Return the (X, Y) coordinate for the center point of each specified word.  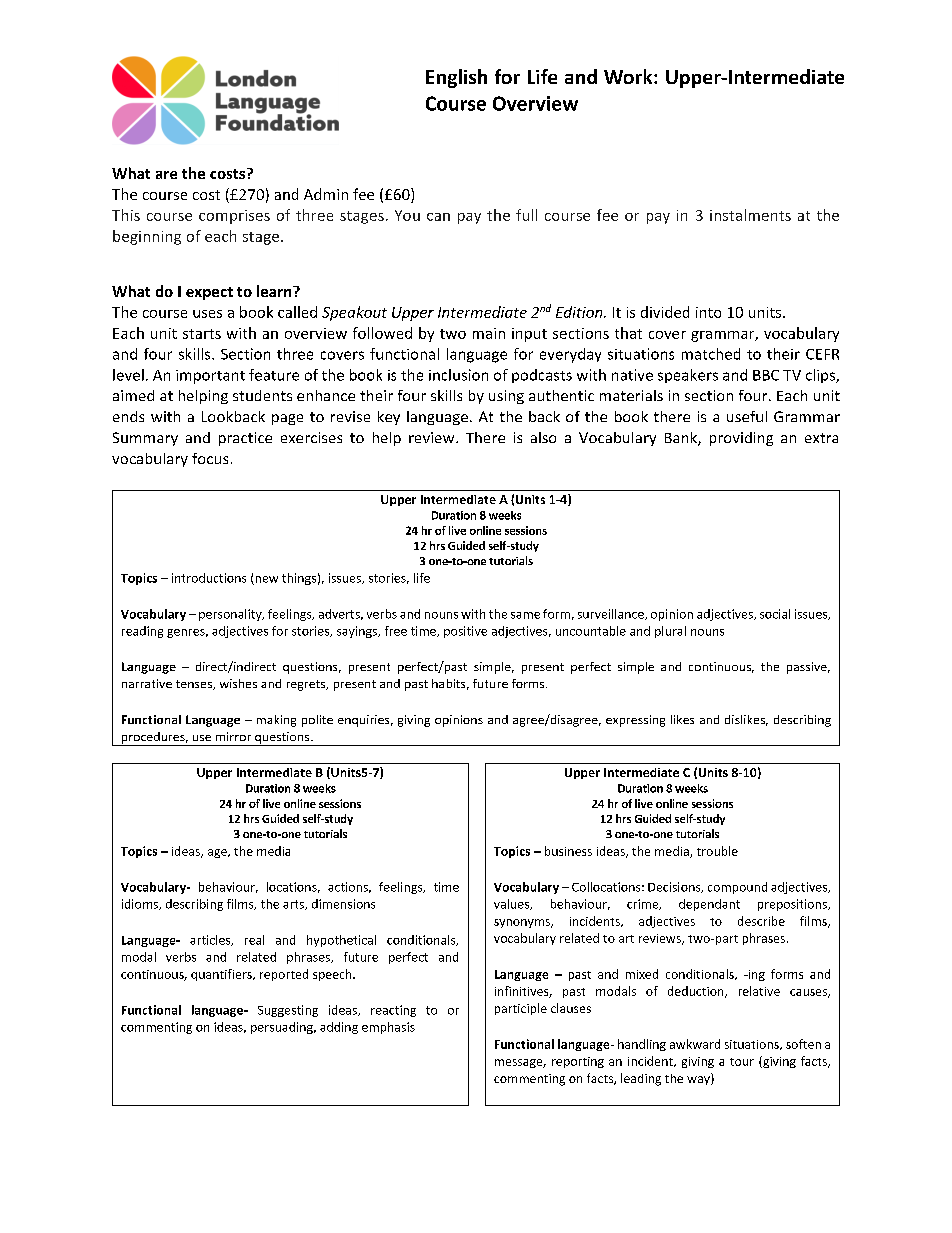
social (775, 614)
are (166, 175)
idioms (141, 904)
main (489, 333)
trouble (717, 851)
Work (629, 76)
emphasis (388, 1028)
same (525, 615)
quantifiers (222, 975)
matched (711, 354)
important (210, 377)
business (568, 851)
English (456, 78)
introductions (209, 578)
